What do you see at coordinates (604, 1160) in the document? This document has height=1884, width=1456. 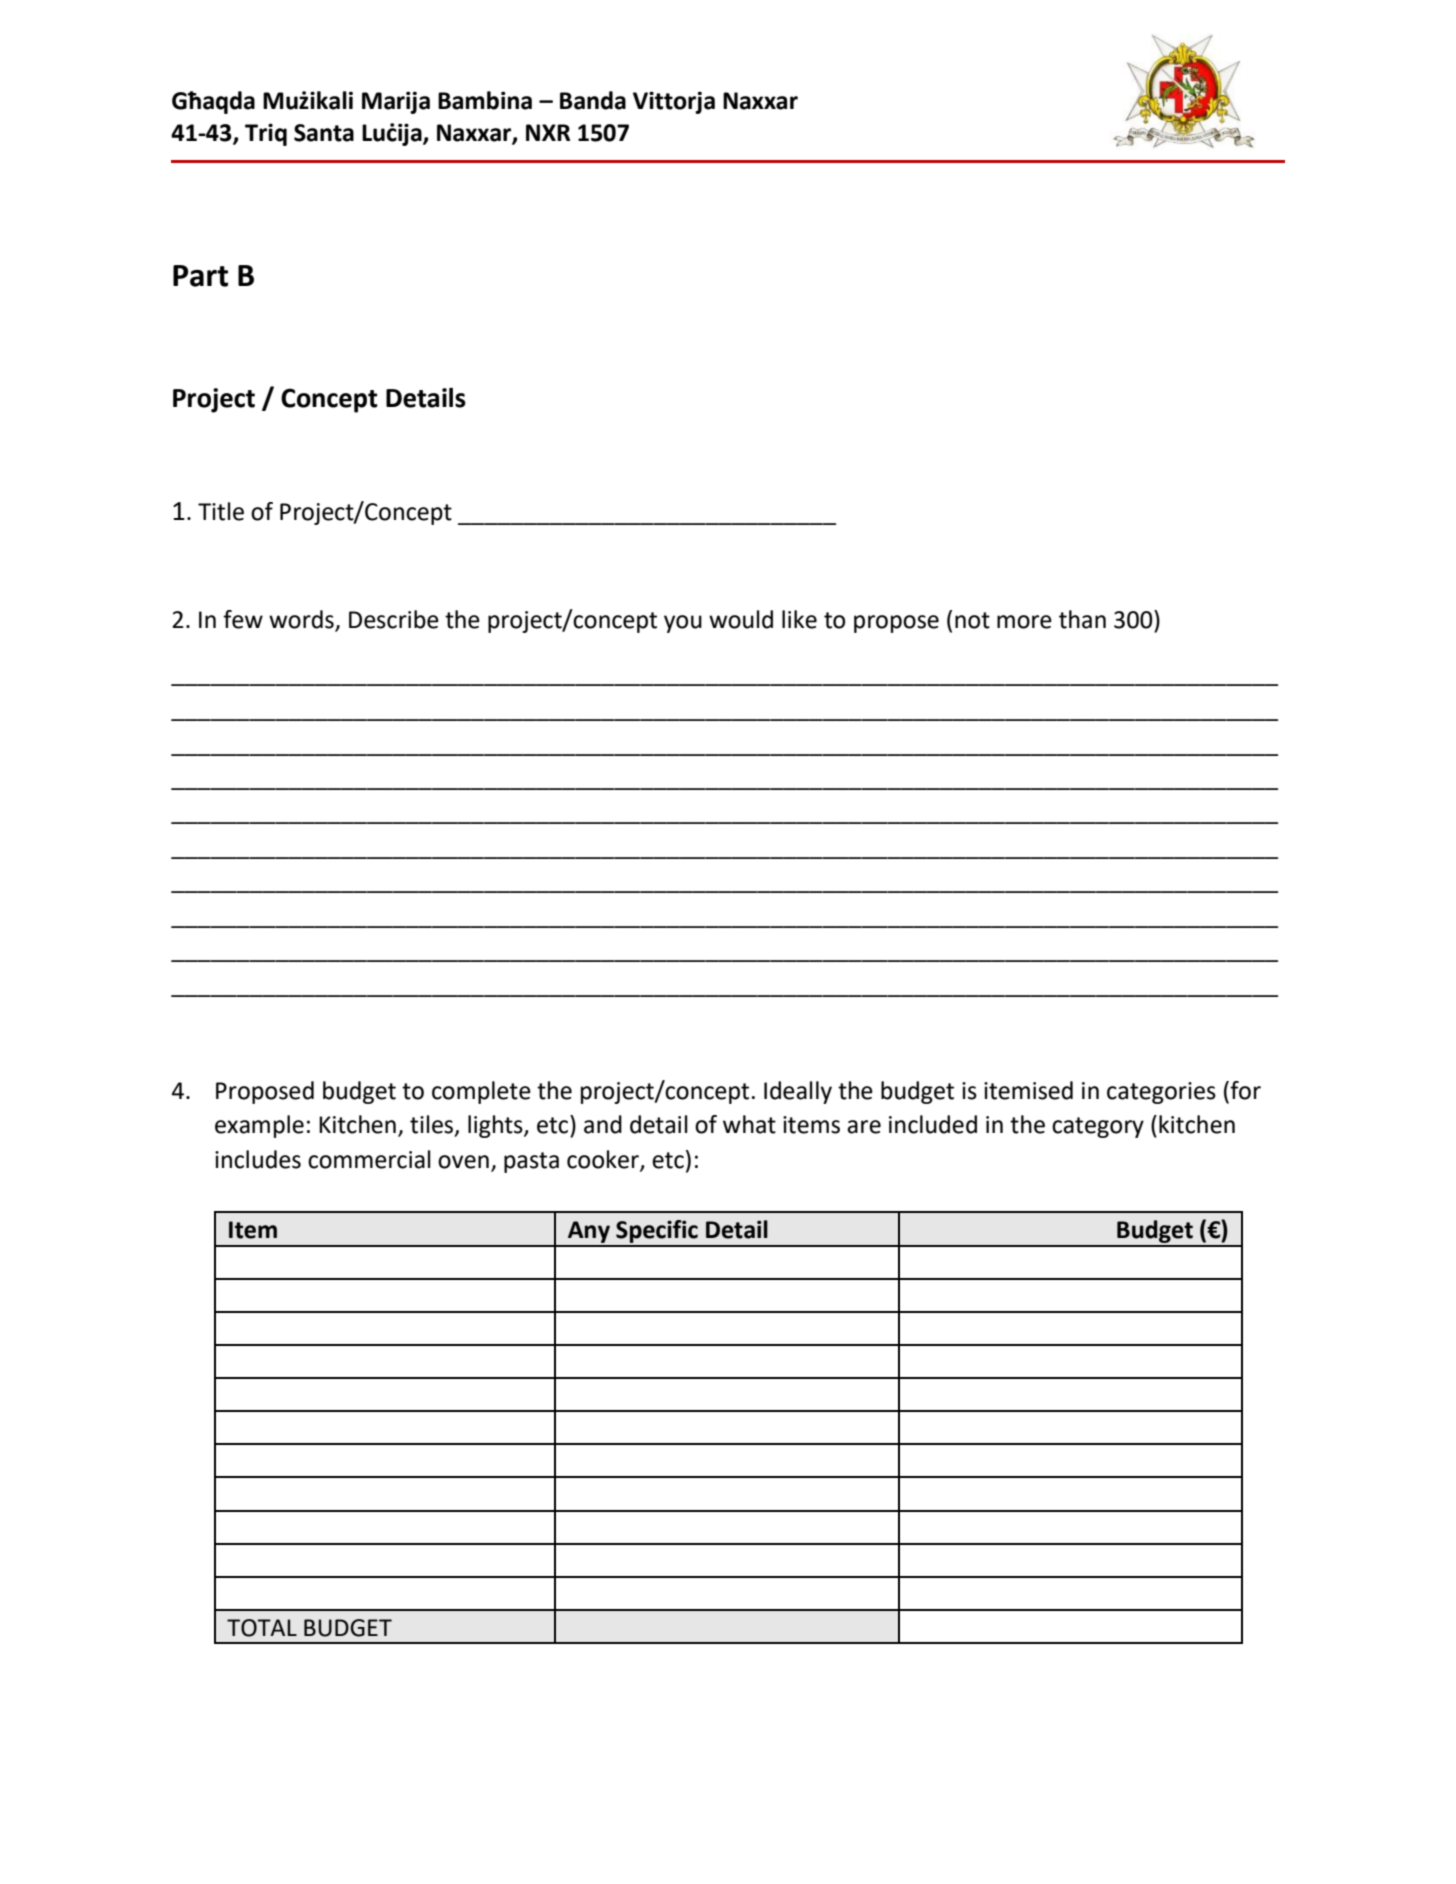 I see `cooker` at bounding box center [604, 1160].
